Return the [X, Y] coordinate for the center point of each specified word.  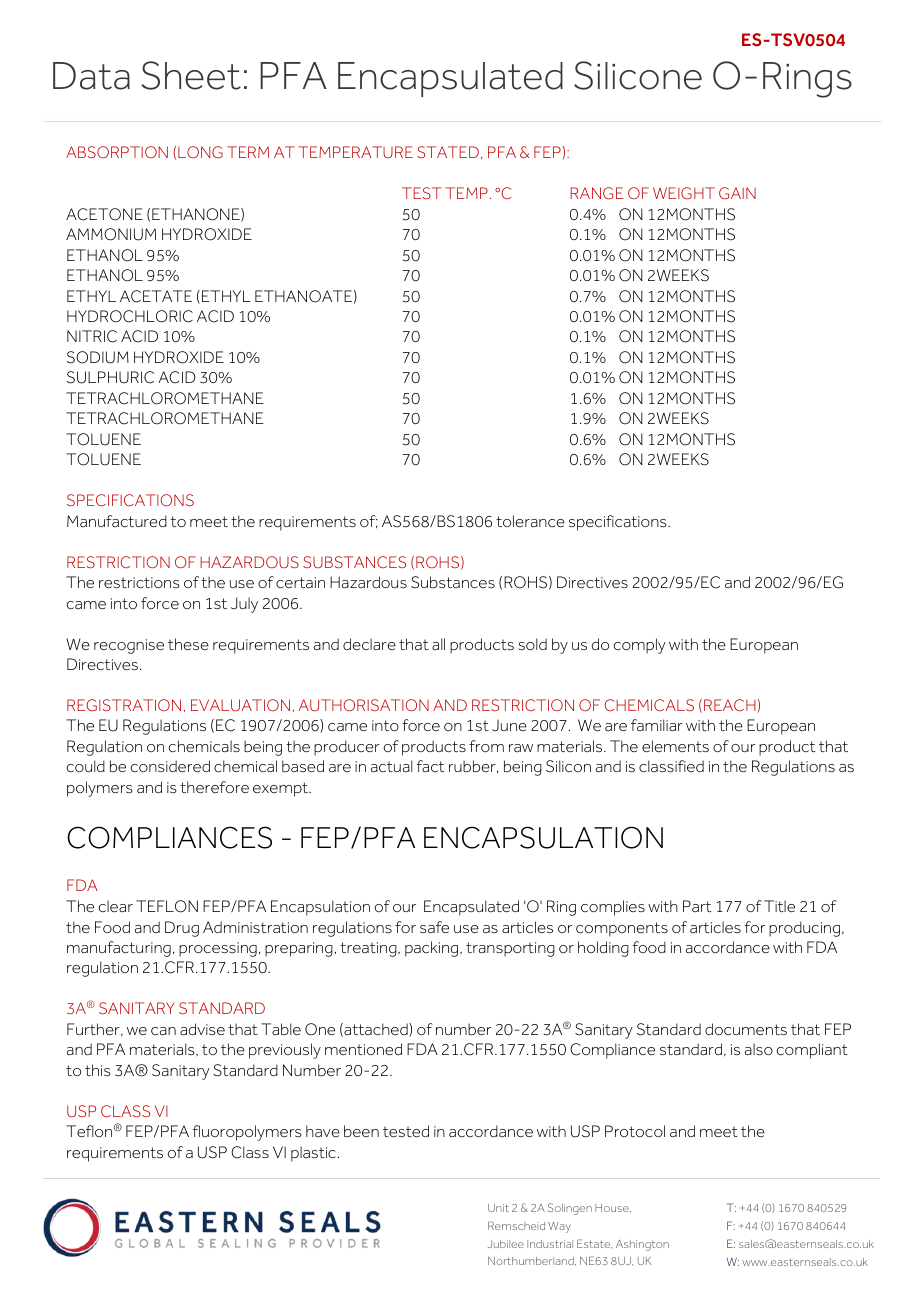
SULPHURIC [110, 377]
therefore [214, 787]
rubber [473, 766]
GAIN [737, 193]
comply [639, 646]
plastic [314, 1154]
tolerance [530, 521]
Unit [498, 1208]
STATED [448, 152]
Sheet [191, 75]
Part [697, 906]
